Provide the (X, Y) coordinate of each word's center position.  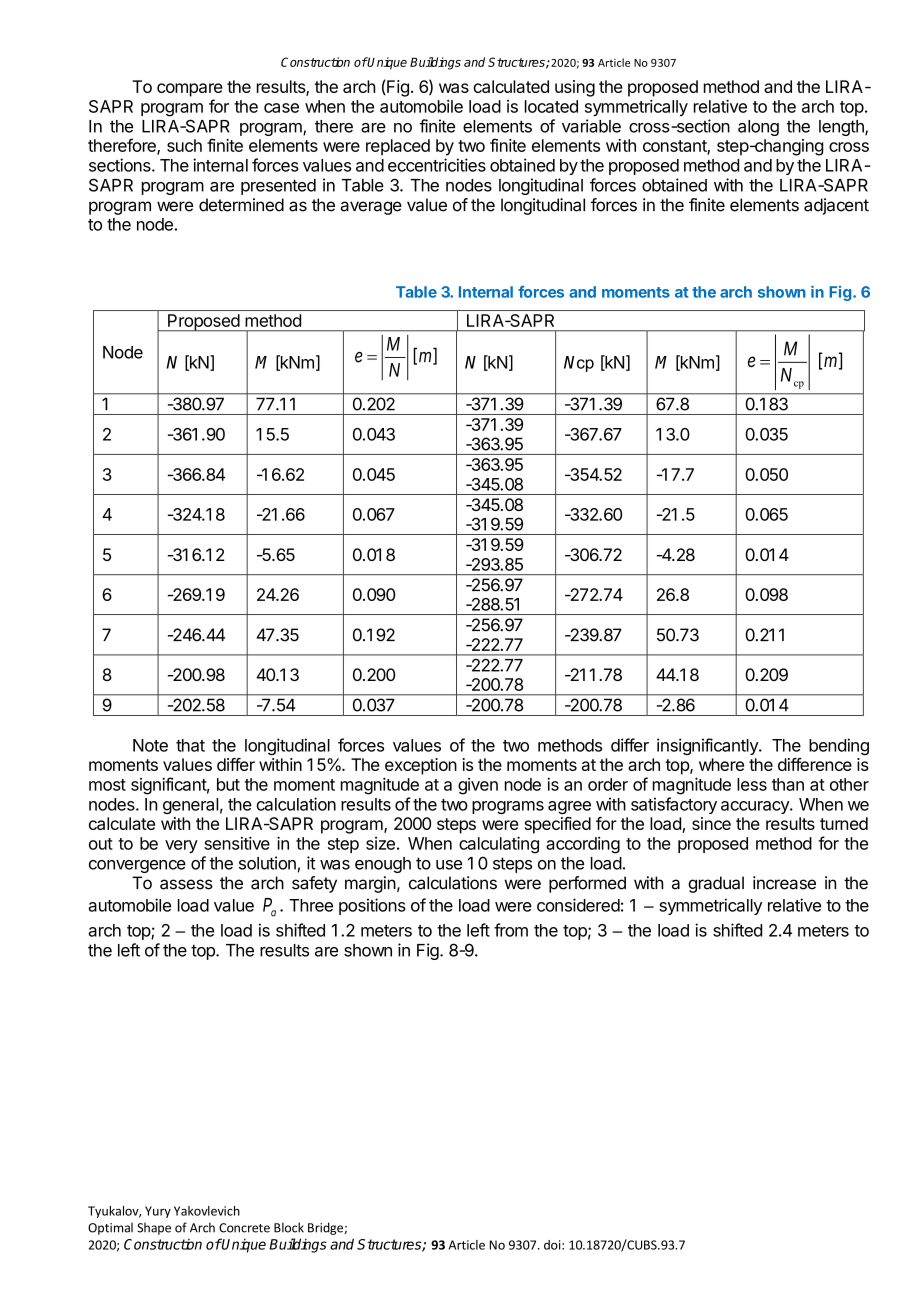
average (371, 208)
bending (839, 746)
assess (186, 884)
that (190, 745)
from (511, 930)
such (184, 145)
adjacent (836, 206)
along (758, 128)
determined (241, 205)
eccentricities (437, 165)
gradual (716, 884)
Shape (154, 1228)
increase (784, 883)
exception (421, 766)
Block (289, 1227)
